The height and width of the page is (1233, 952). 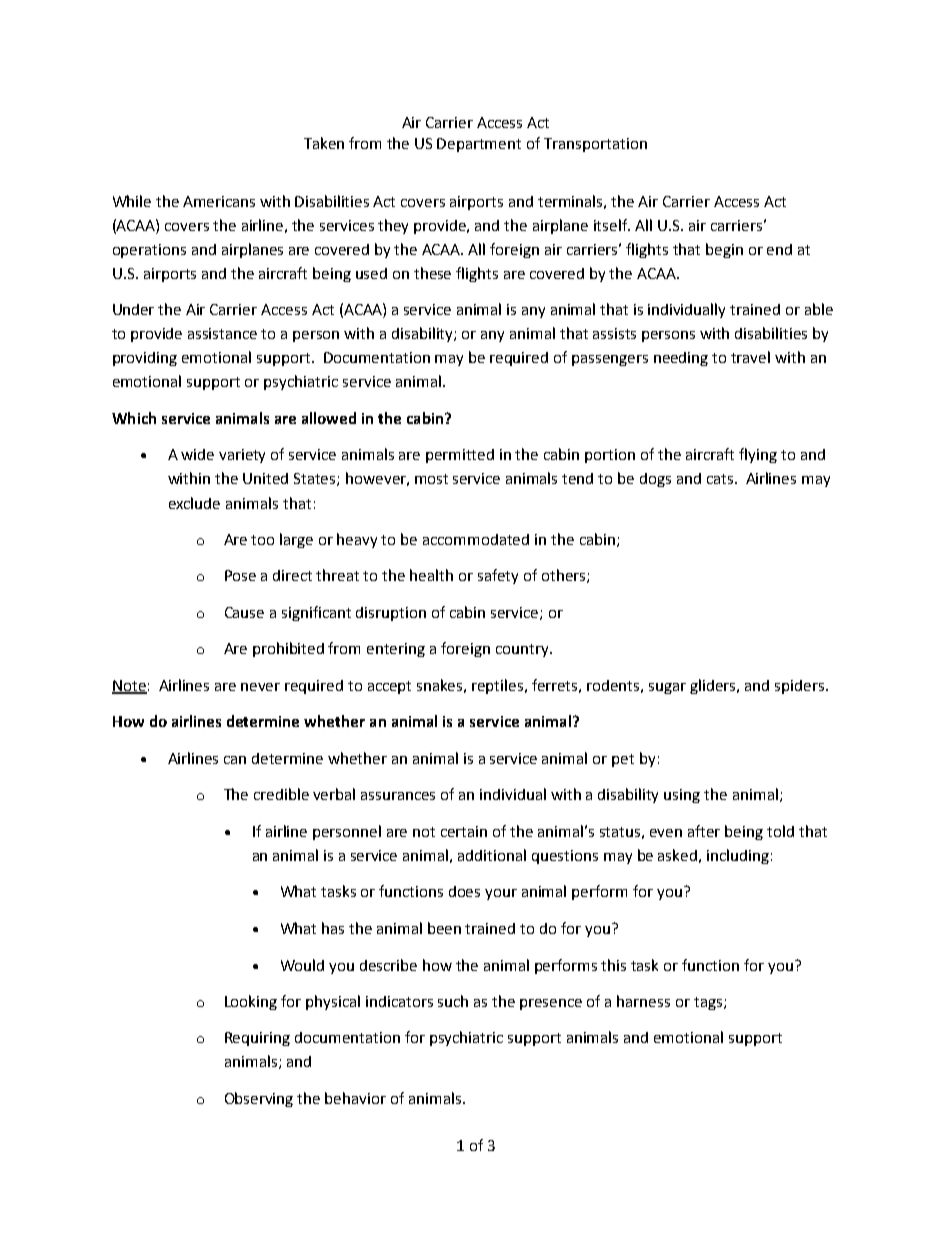 What do you see at coordinates (453, 1001) in the page?
I see `such` at bounding box center [453, 1001].
